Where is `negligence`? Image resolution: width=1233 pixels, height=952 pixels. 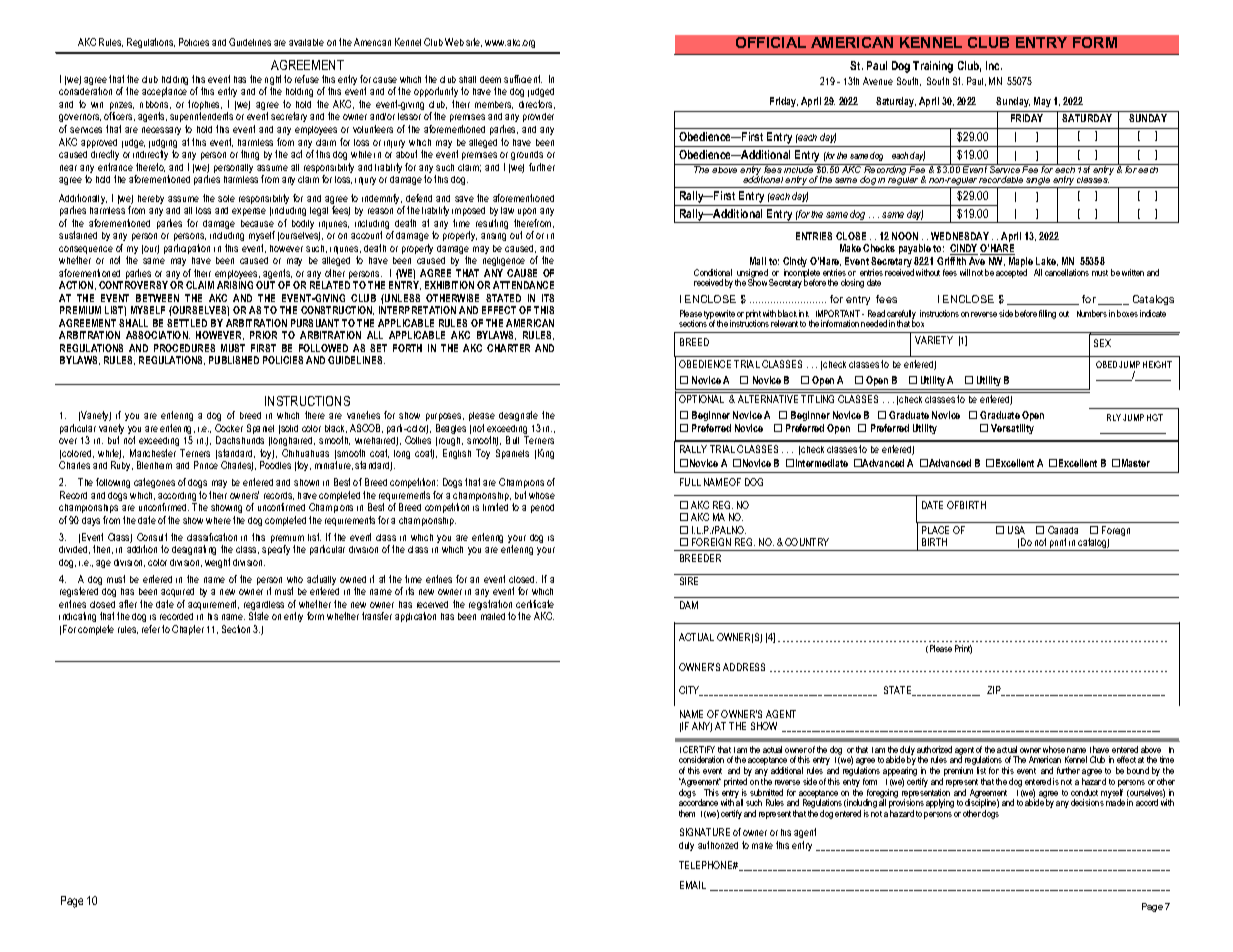
negligence is located at coordinates (504, 261).
